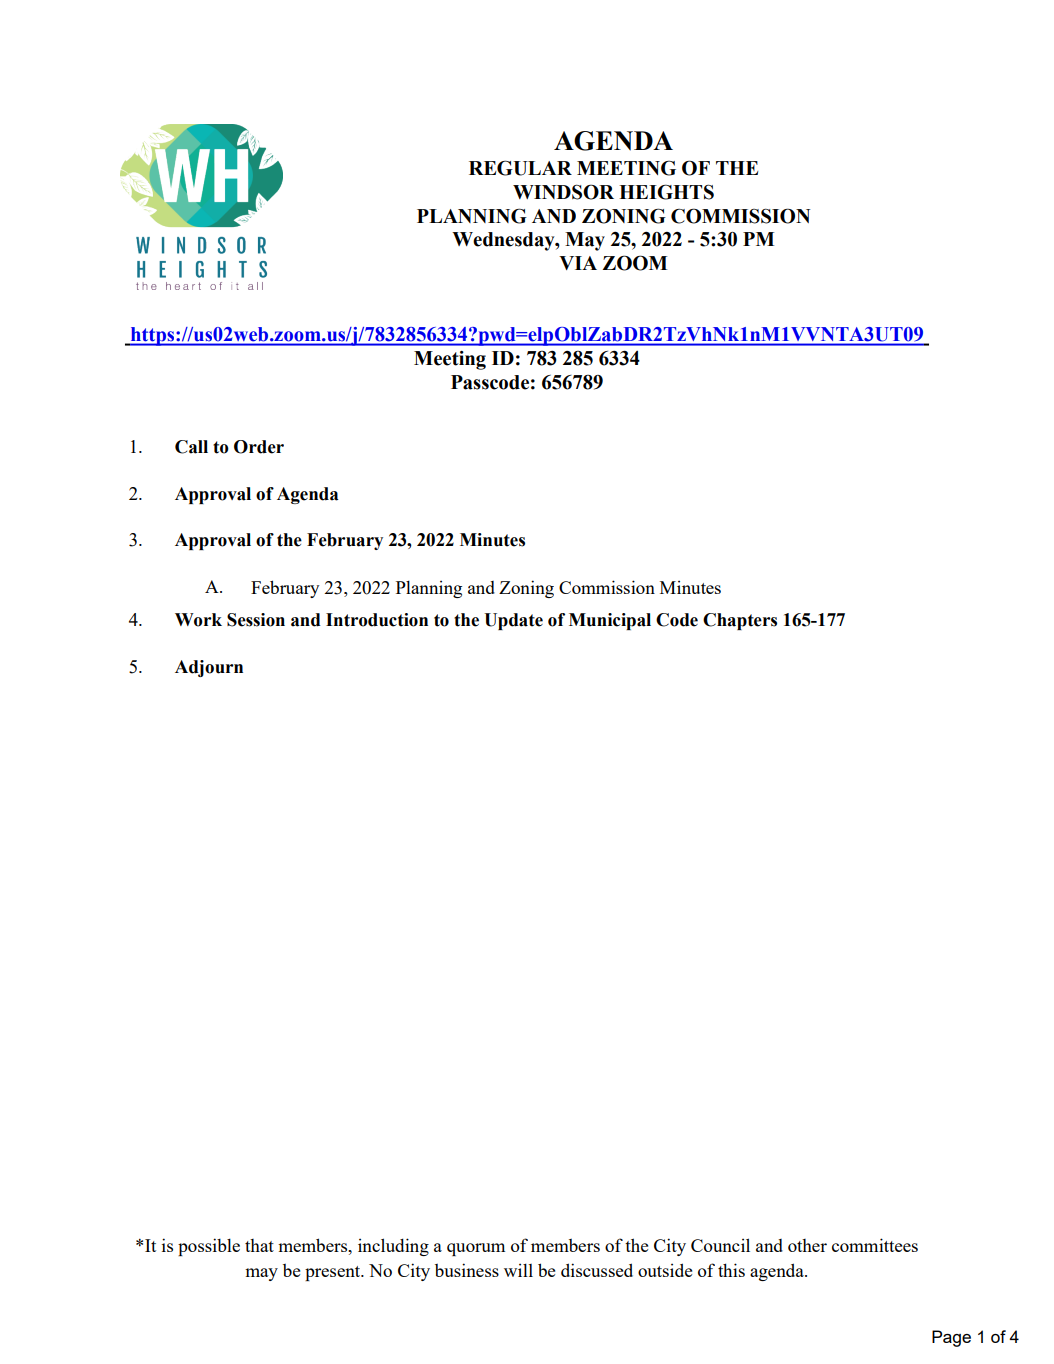  What do you see at coordinates (666, 192) in the page?
I see `HEIGHTS` at bounding box center [666, 192].
